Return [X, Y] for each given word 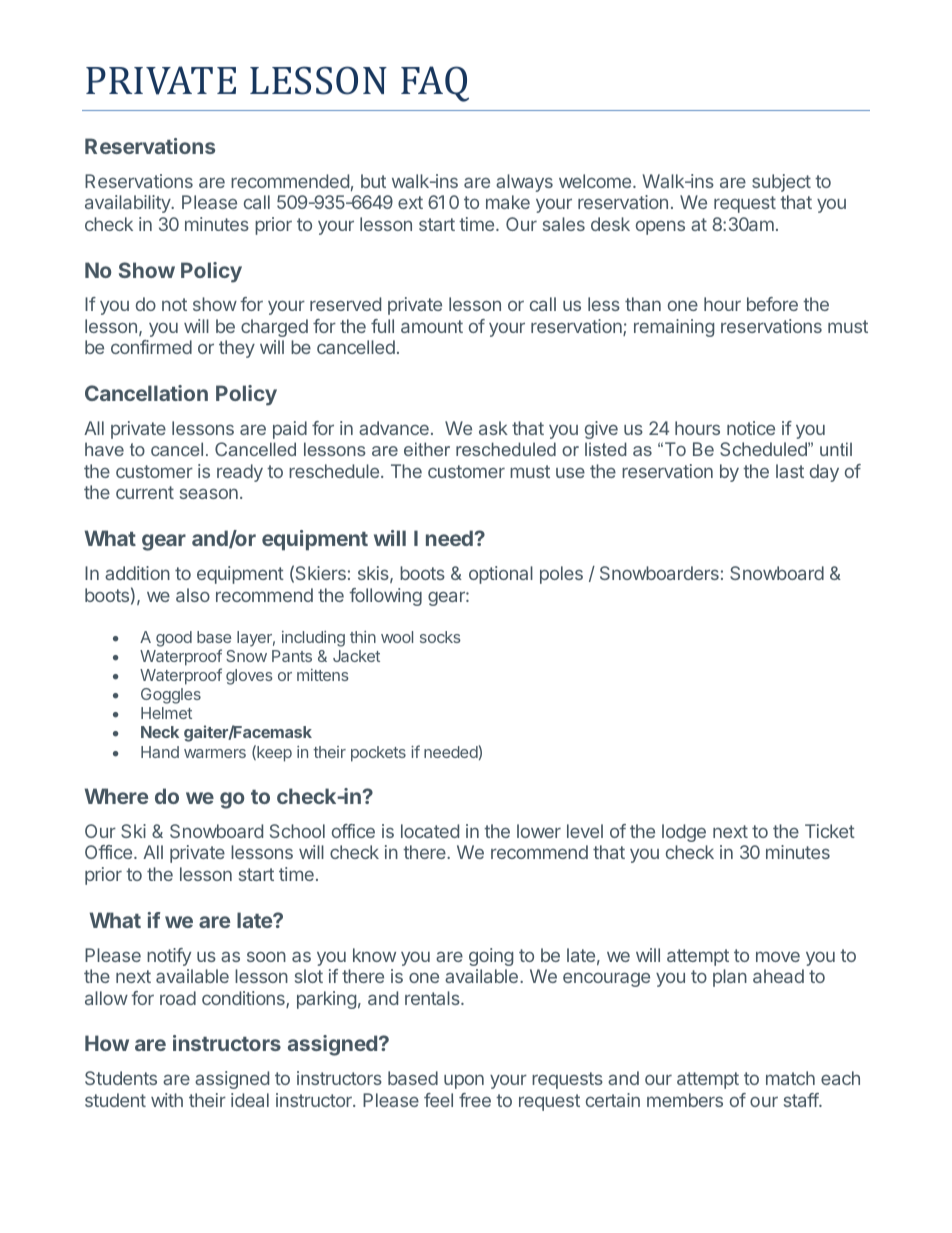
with [167, 1100]
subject [781, 183]
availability [128, 204]
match [790, 1078]
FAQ [435, 84]
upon [464, 1081]
